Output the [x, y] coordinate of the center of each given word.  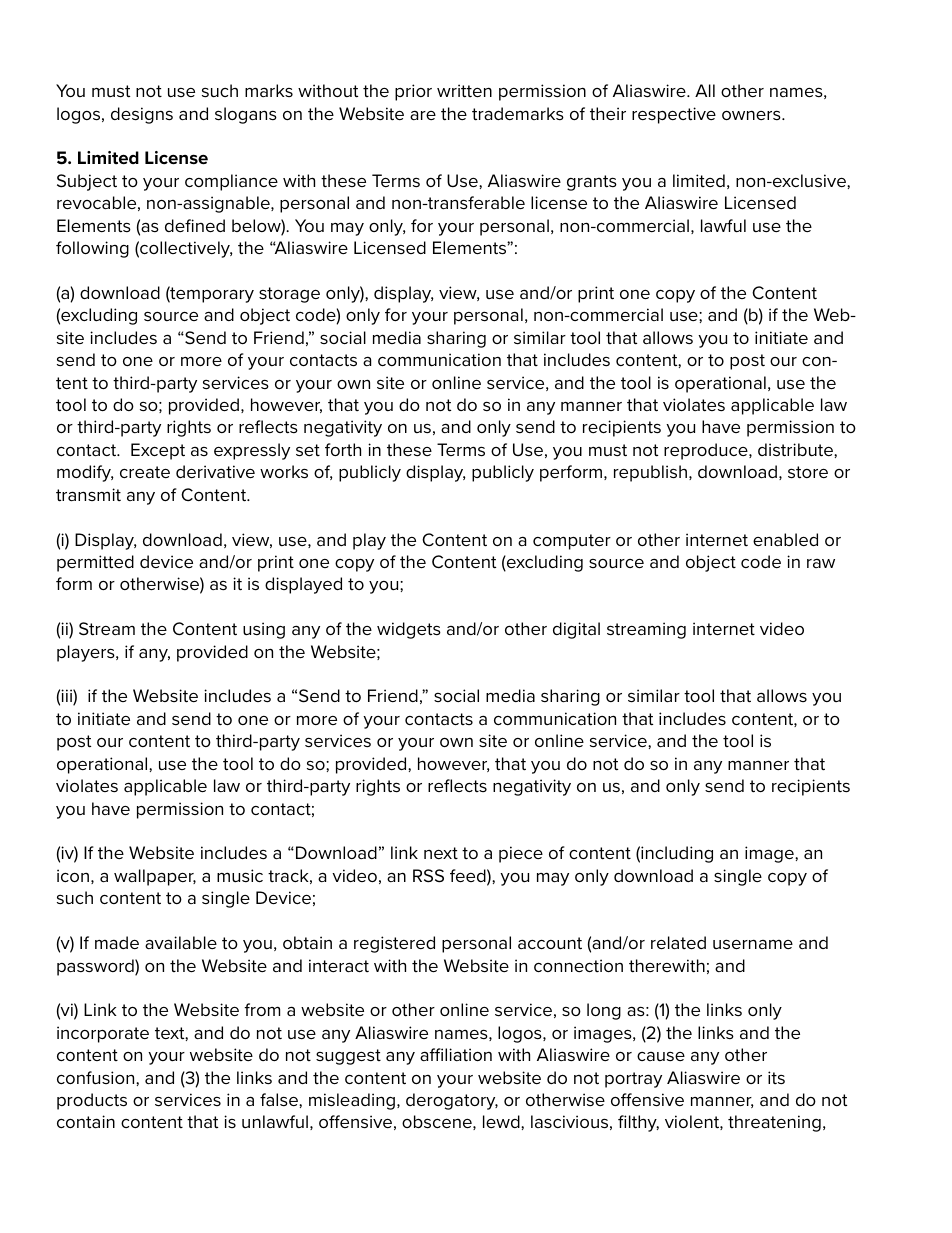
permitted [95, 563]
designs [142, 115]
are [423, 115]
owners [752, 115]
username [753, 944]
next [441, 853]
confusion [97, 1077]
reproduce [707, 451]
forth [343, 450]
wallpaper [155, 877]
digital [576, 630]
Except [158, 451]
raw [821, 563]
